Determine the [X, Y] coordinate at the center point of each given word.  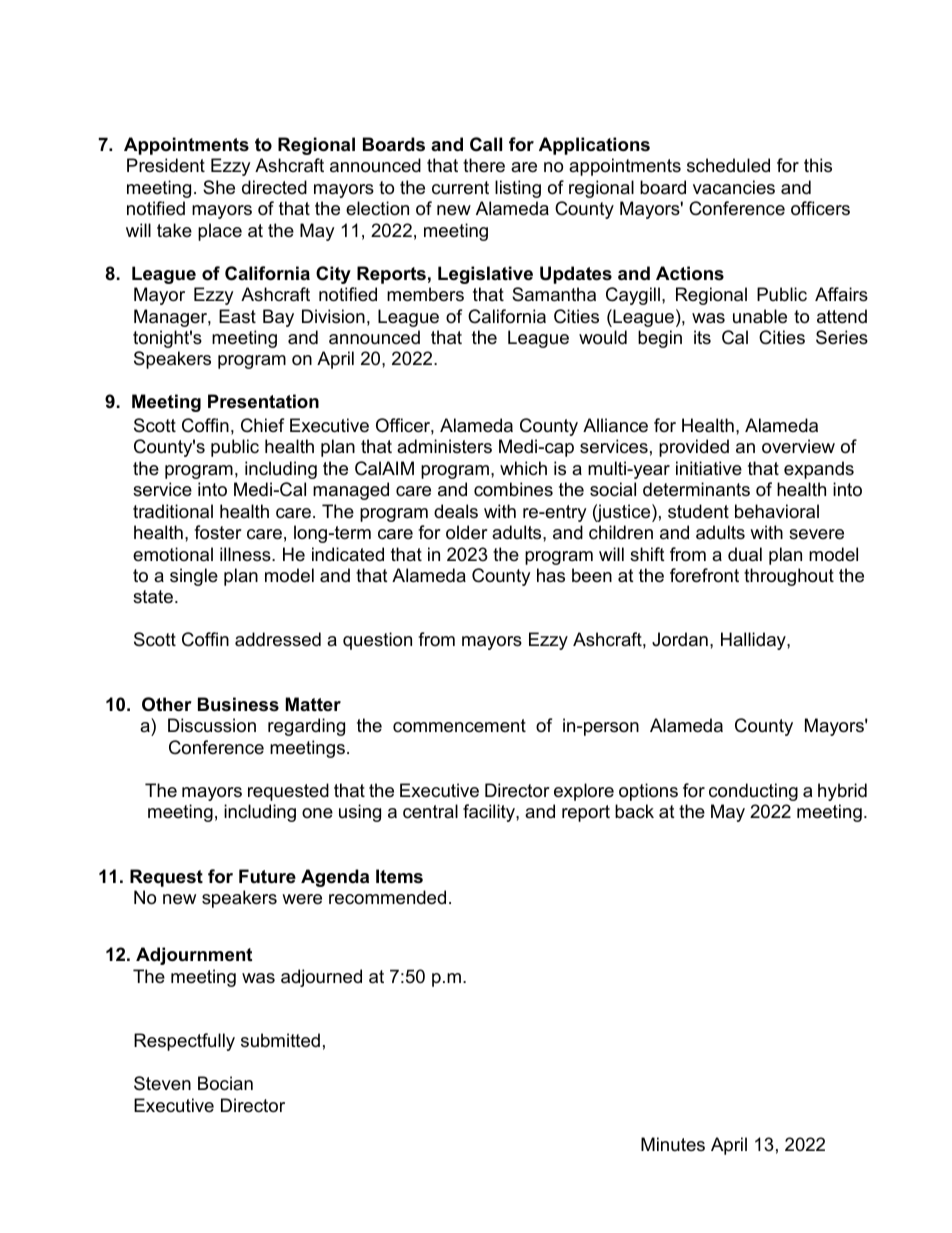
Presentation [263, 401]
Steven [162, 1083]
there [484, 165]
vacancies [734, 187]
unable [760, 316]
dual [745, 554]
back [634, 811]
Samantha [554, 294]
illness [246, 554]
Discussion [212, 725]
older [467, 532]
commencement [459, 726]
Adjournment [194, 956]
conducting [753, 792]
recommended [387, 897]
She [219, 187]
